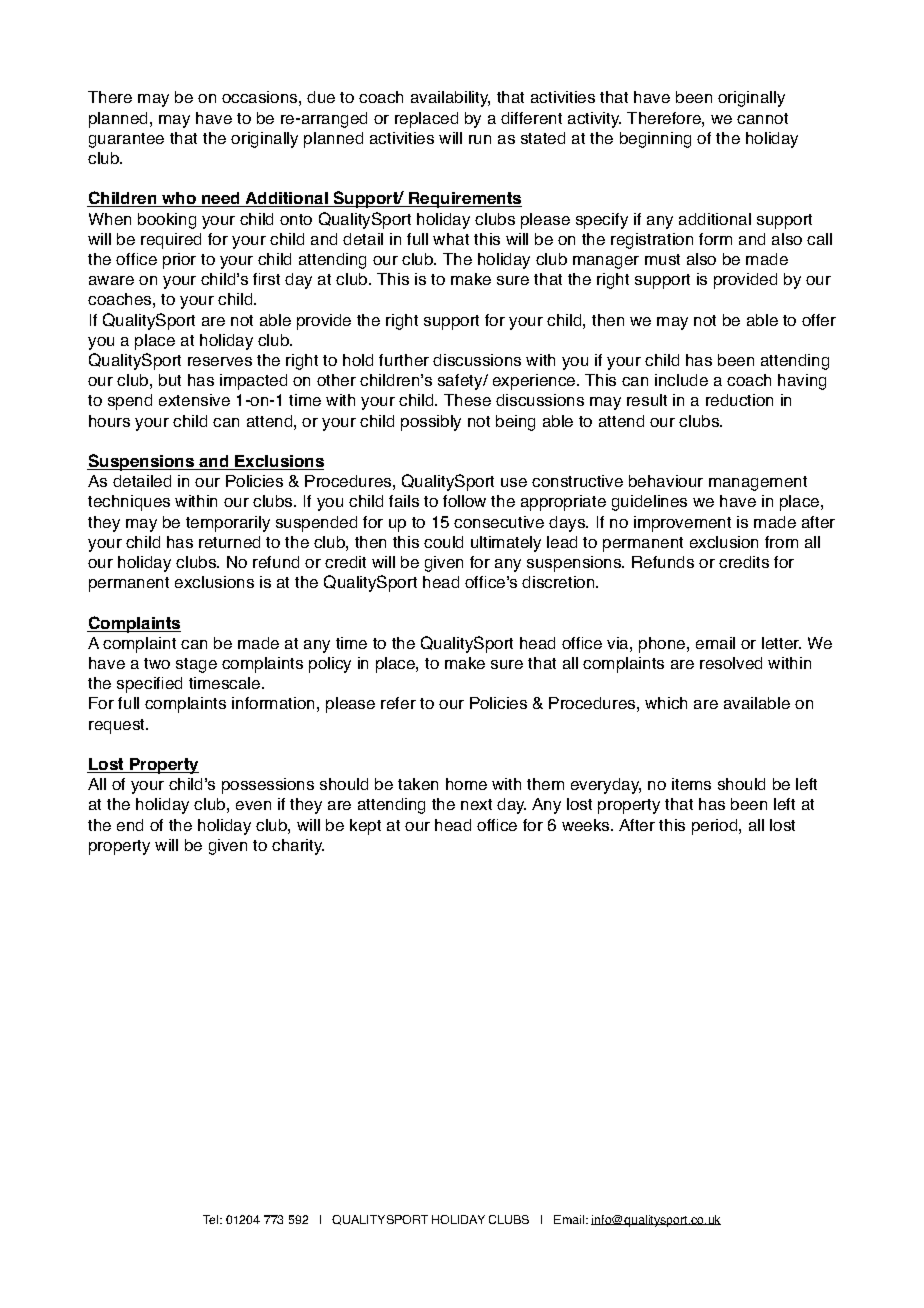 This screenshot has height=1308, width=924. Describe the element at coordinates (781, 542) in the screenshot. I see `from` at that location.
